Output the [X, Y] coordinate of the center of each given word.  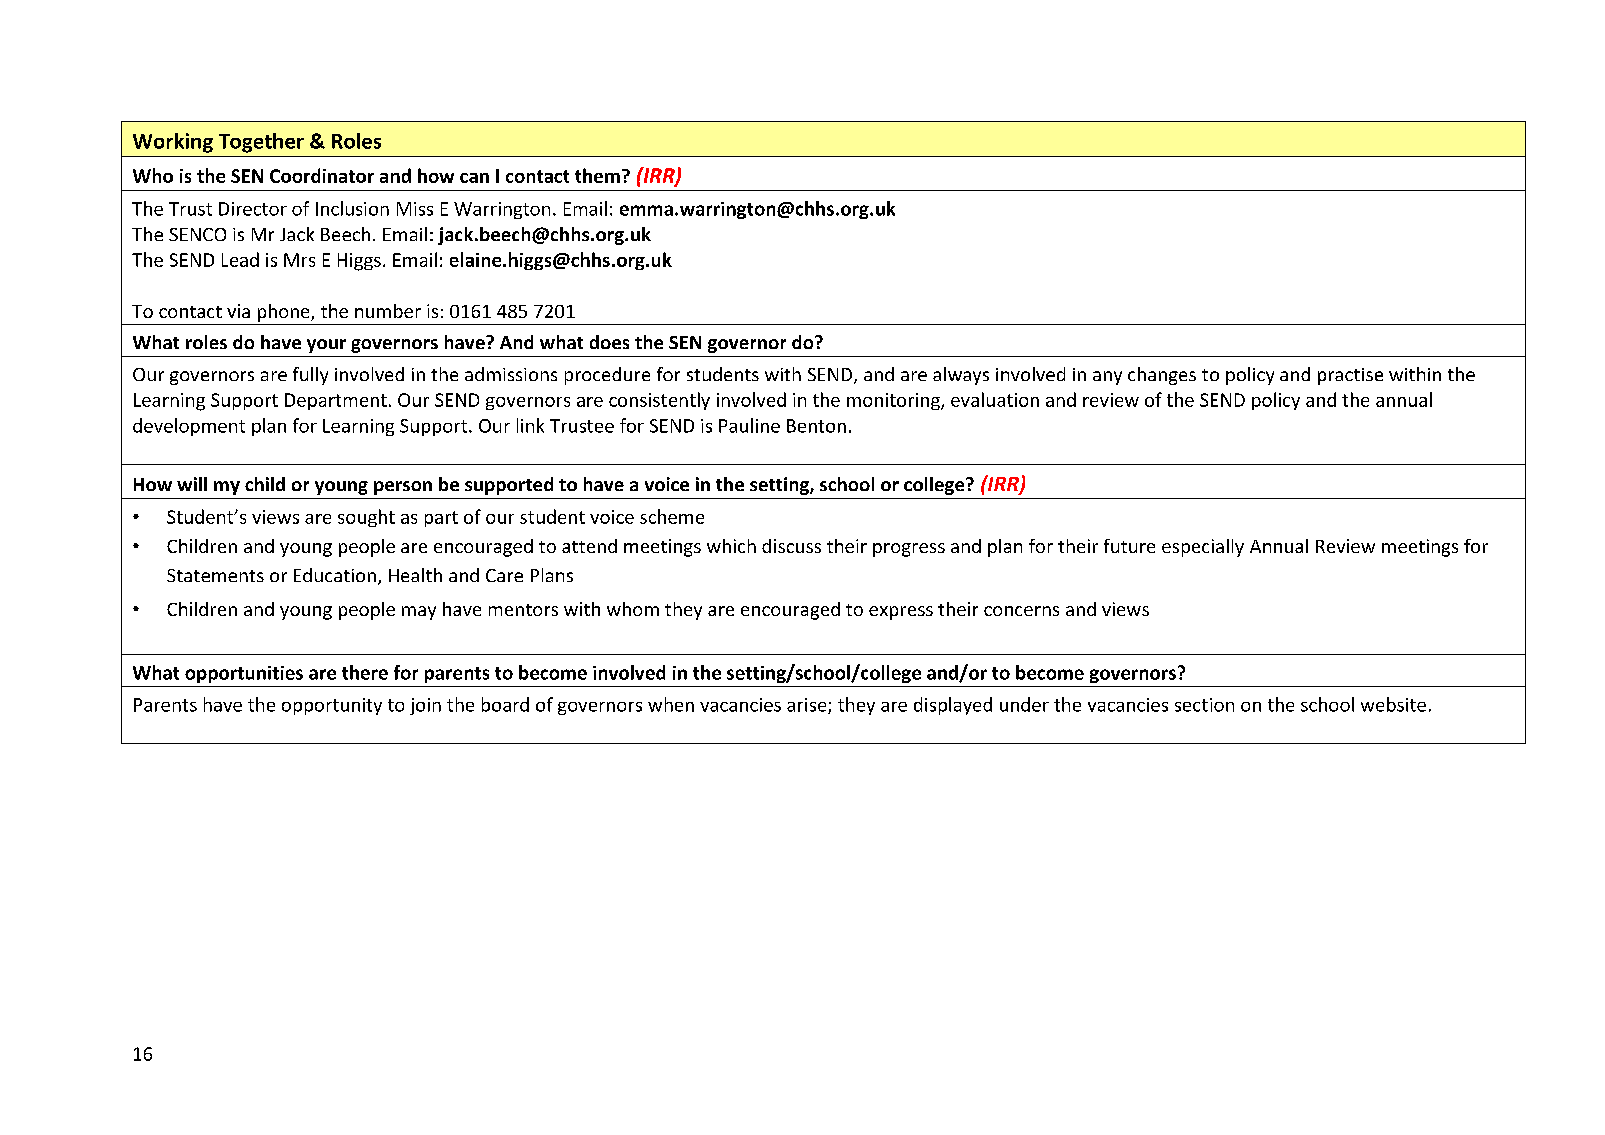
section [1204, 705]
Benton [816, 426]
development [189, 427]
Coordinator [322, 175]
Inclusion [352, 208]
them [597, 175]
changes [1162, 376]
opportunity [332, 706]
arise [808, 706]
